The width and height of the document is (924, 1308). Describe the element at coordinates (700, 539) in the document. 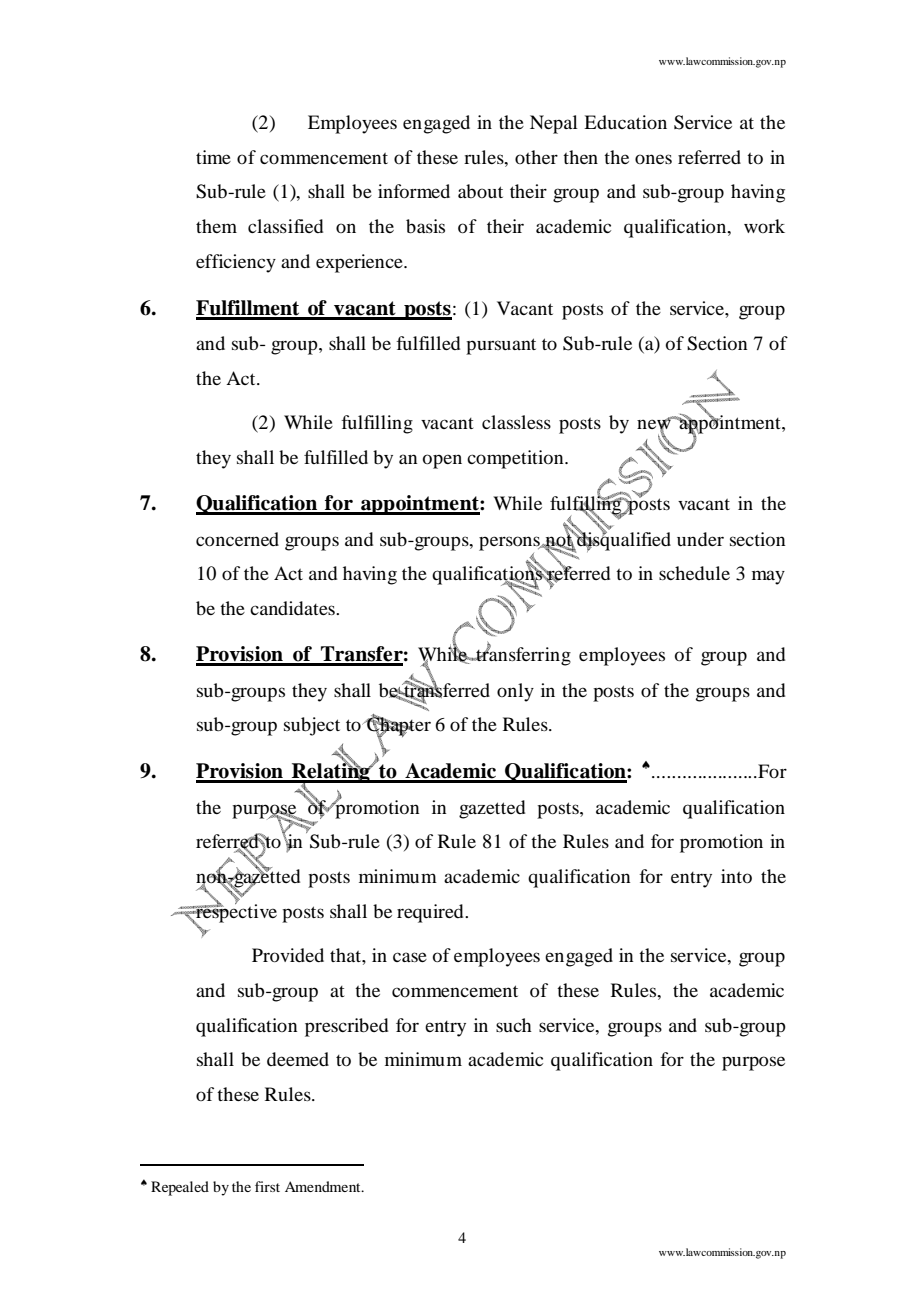

I see `under` at that location.
